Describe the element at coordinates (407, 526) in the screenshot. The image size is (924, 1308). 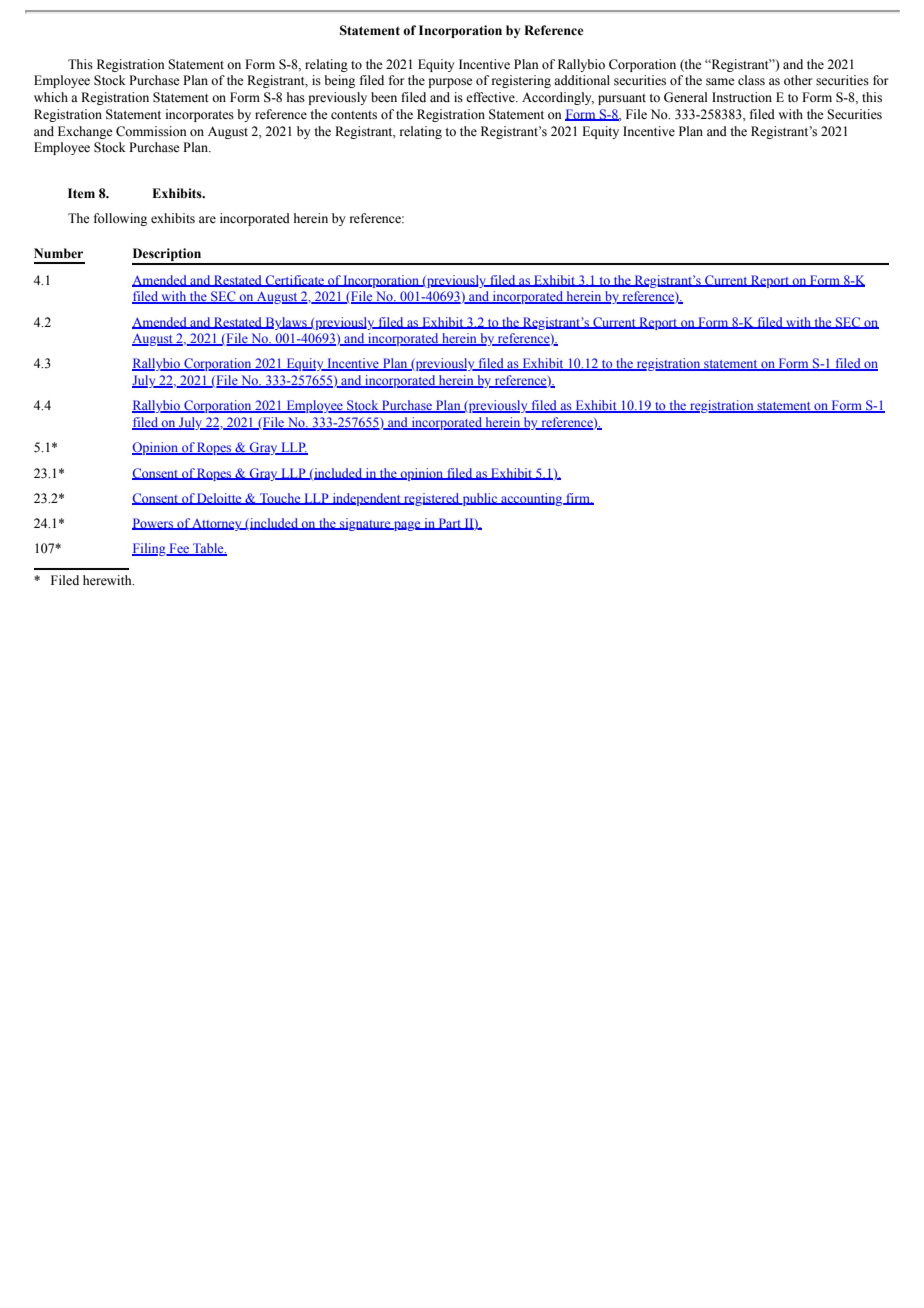
I see `page` at that location.
